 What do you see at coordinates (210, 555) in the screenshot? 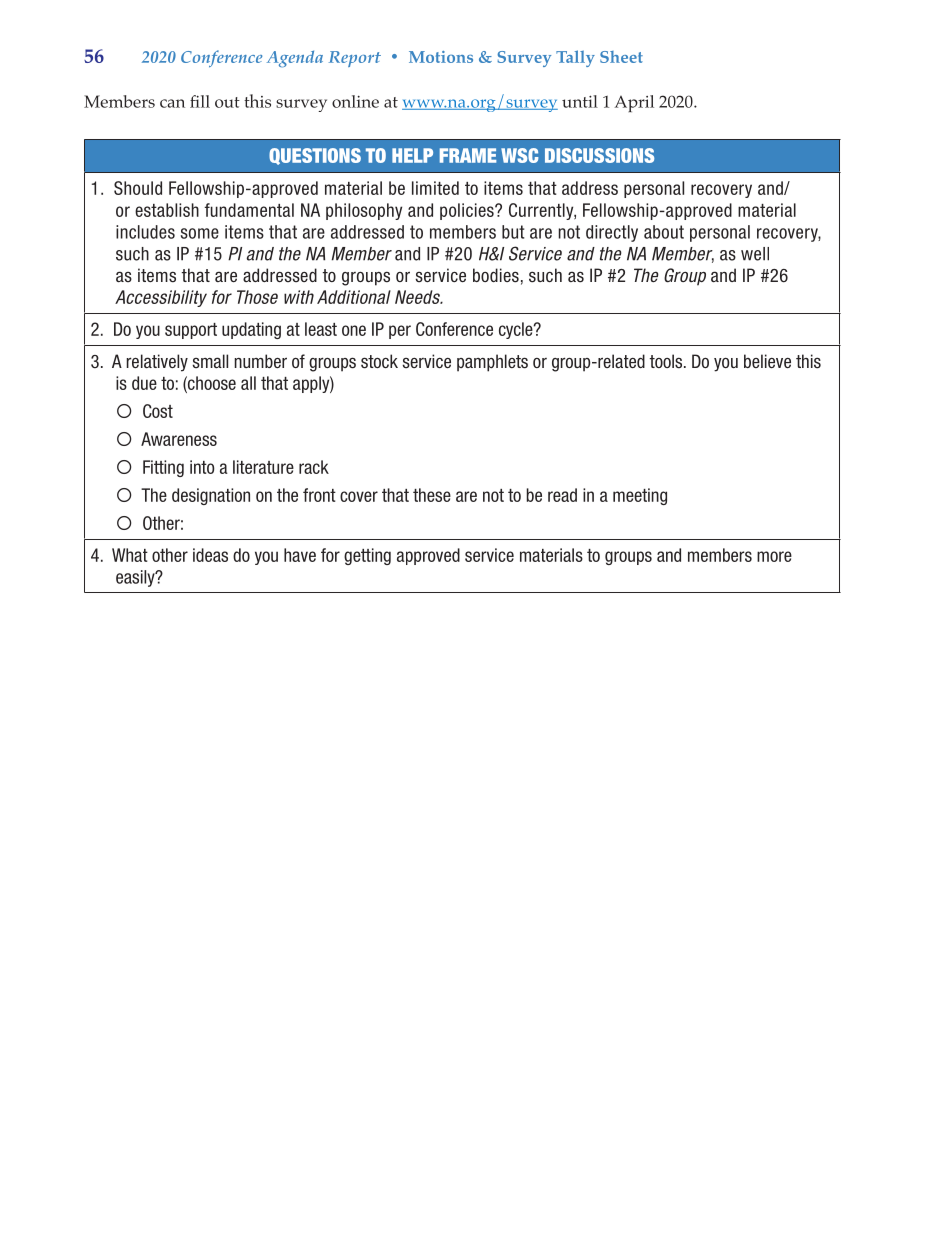
I see `ideas` at bounding box center [210, 555].
